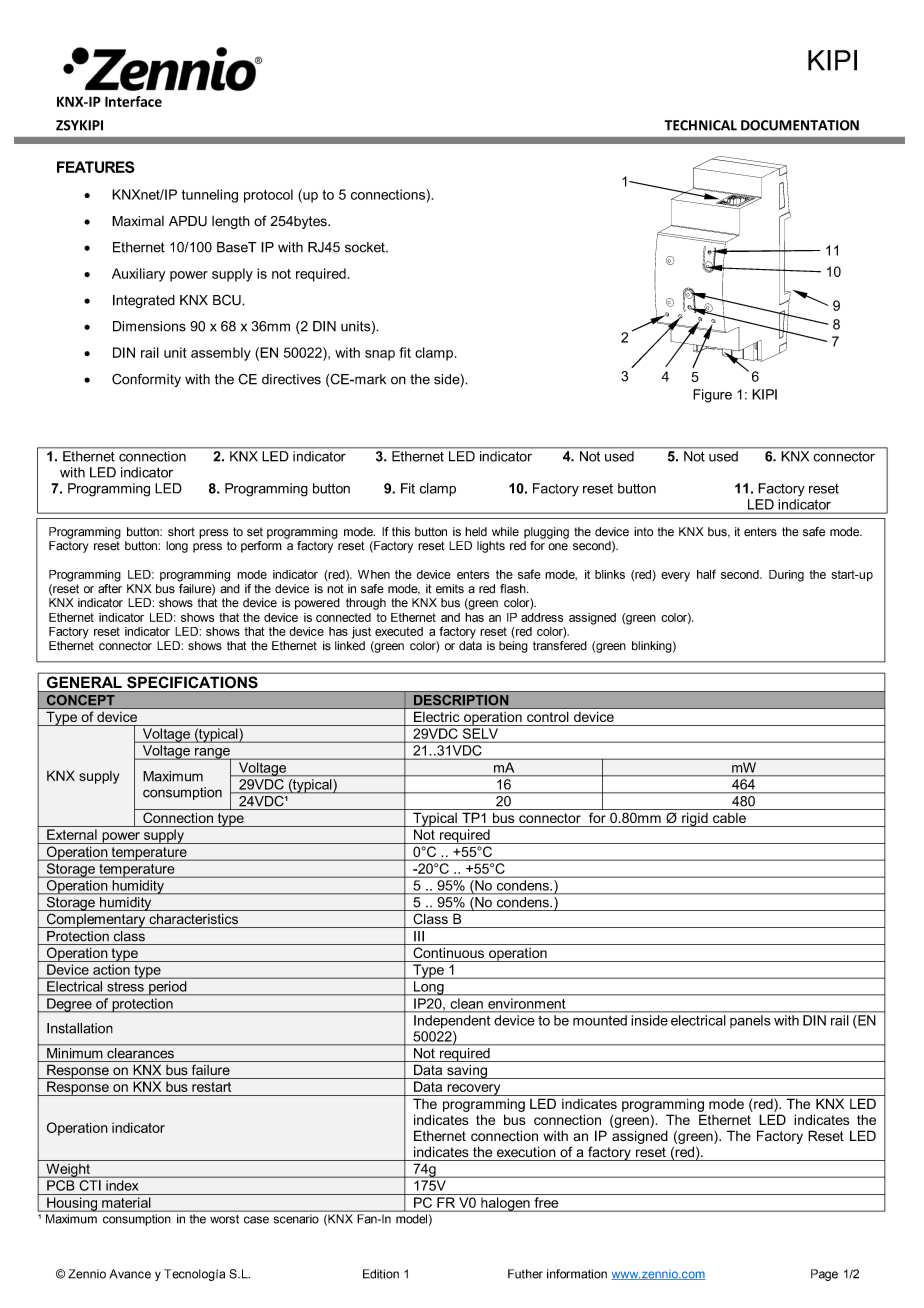 The height and width of the screenshot is (1308, 924). What do you see at coordinates (706, 574) in the screenshot?
I see `half` at bounding box center [706, 574].
